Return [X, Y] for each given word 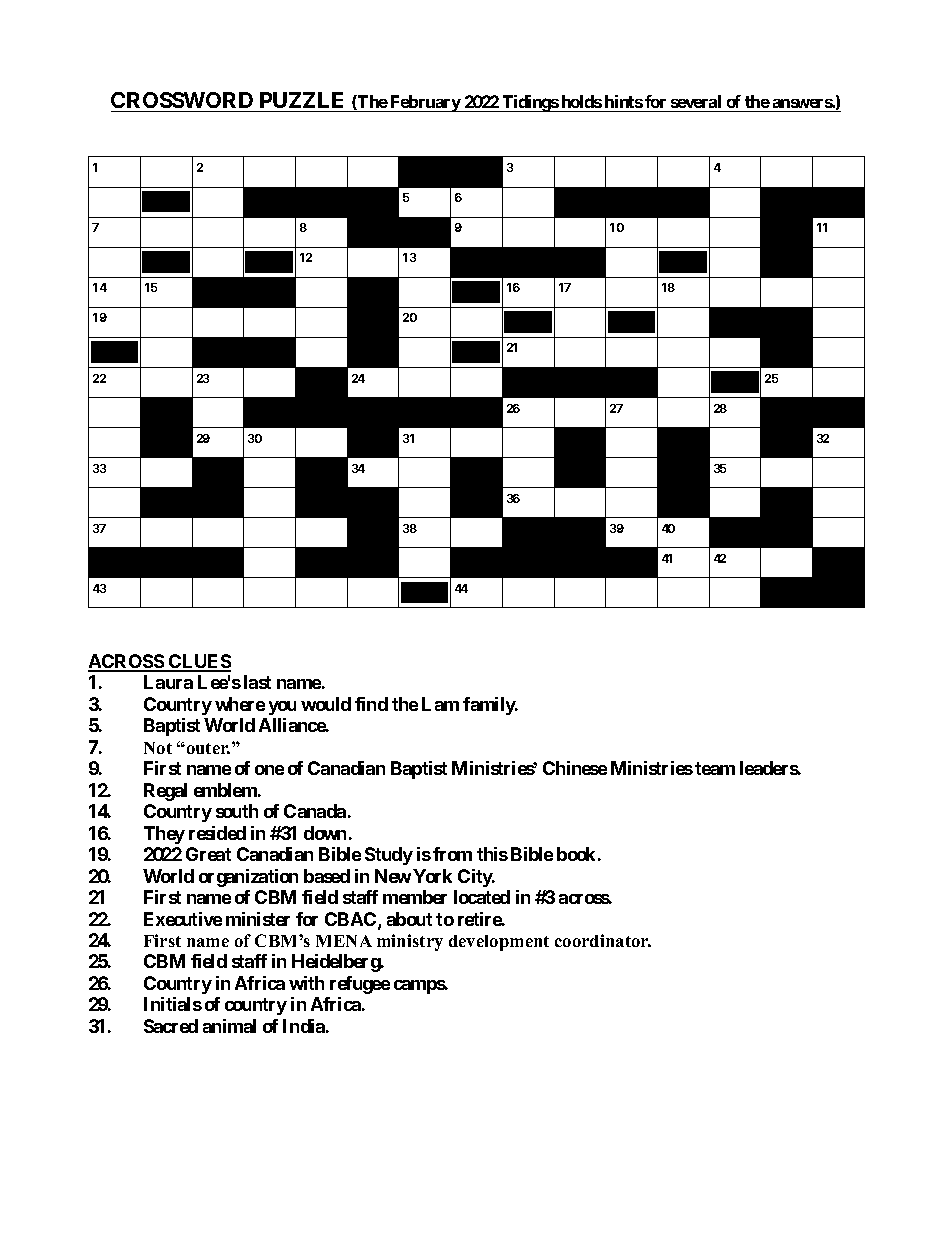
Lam [440, 704]
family [490, 706]
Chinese [575, 768]
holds [582, 101]
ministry [410, 942]
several [696, 101]
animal [229, 1026]
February [425, 103]
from [452, 854]
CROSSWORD [182, 100]
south [237, 811]
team [715, 768]
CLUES [199, 662]
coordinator [603, 940]
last [257, 682]
